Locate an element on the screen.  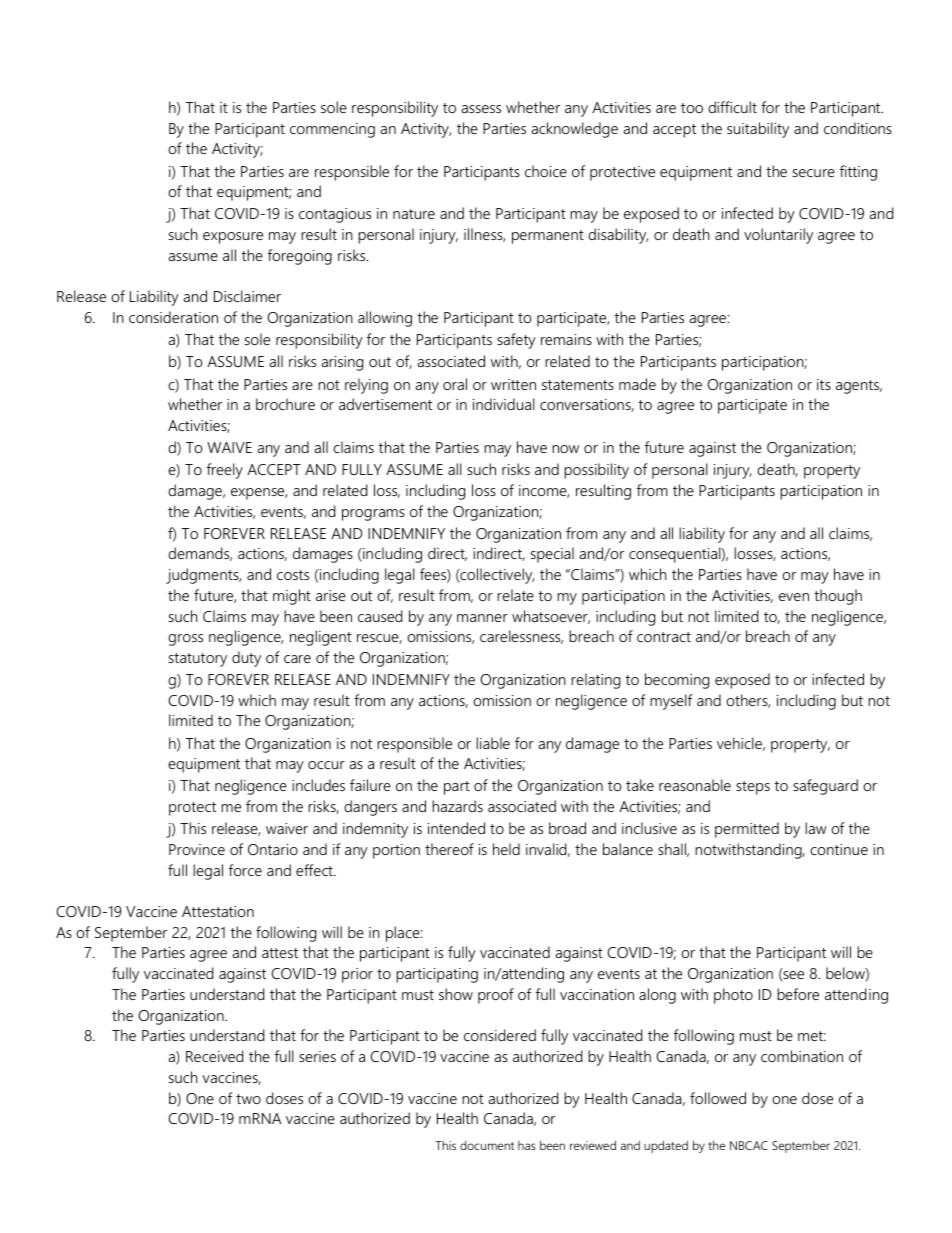
followed is located at coordinates (718, 1098).
